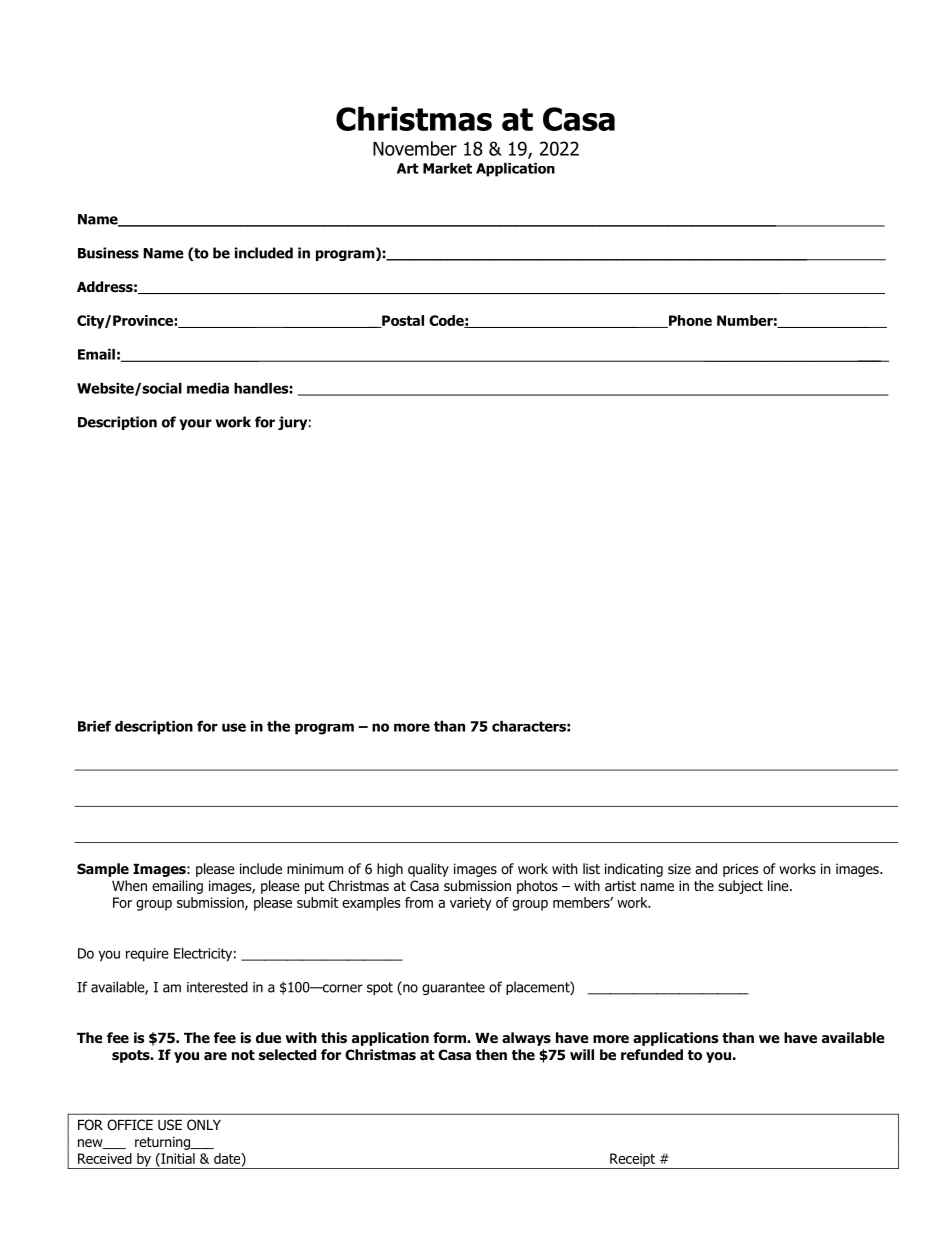 The image size is (952, 1233). I want to click on Postal, so click(402, 321).
